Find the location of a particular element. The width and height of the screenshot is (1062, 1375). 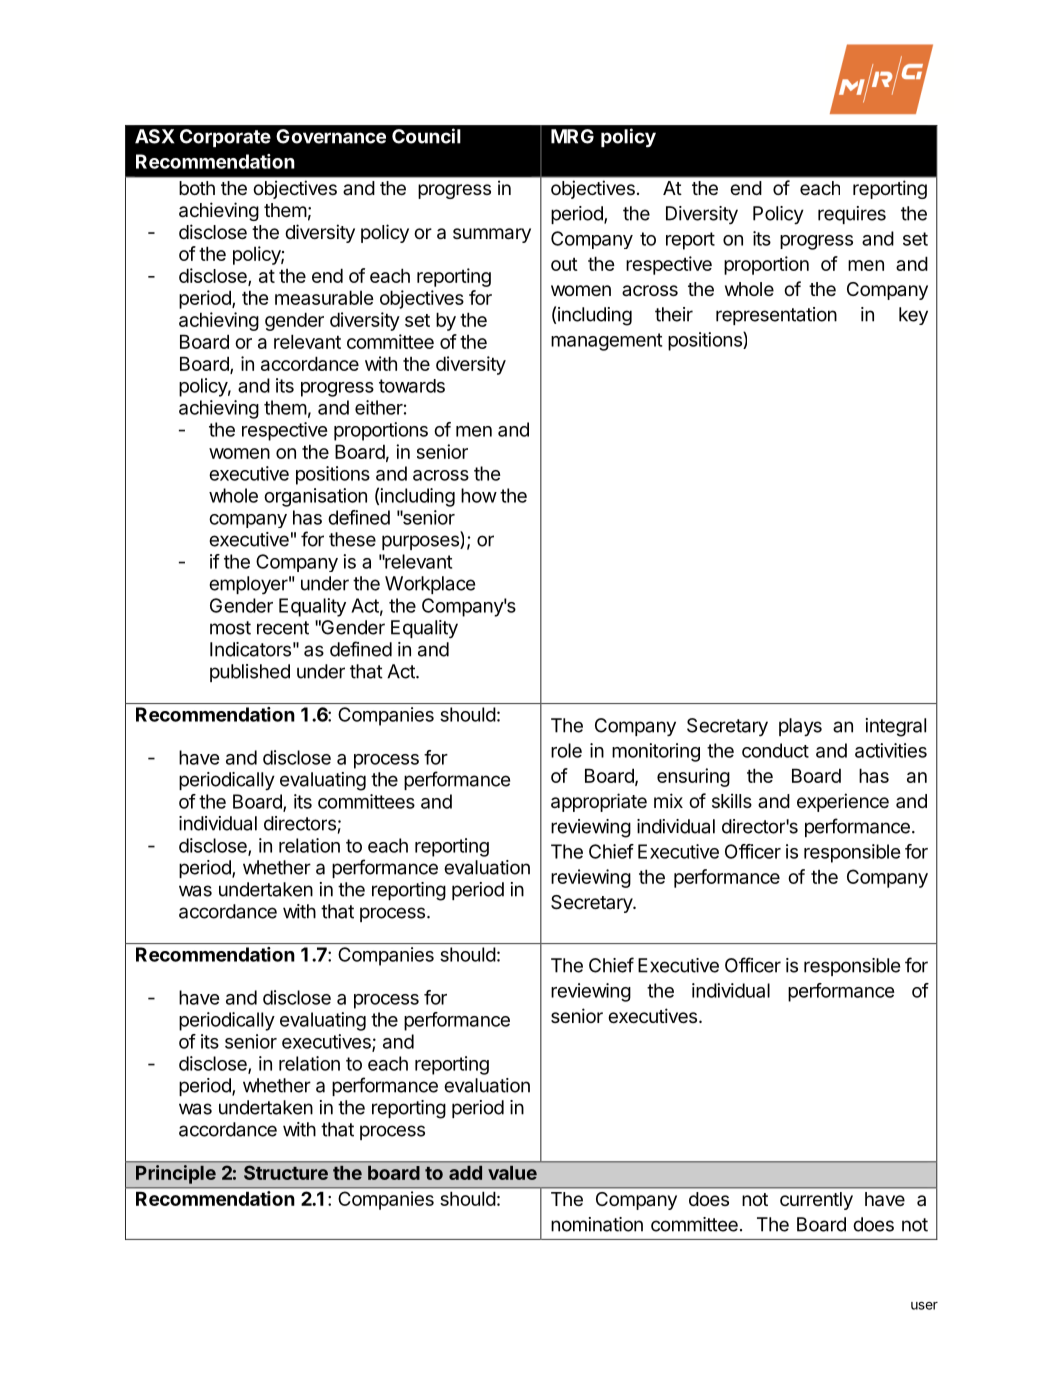

experience is located at coordinates (843, 802).
